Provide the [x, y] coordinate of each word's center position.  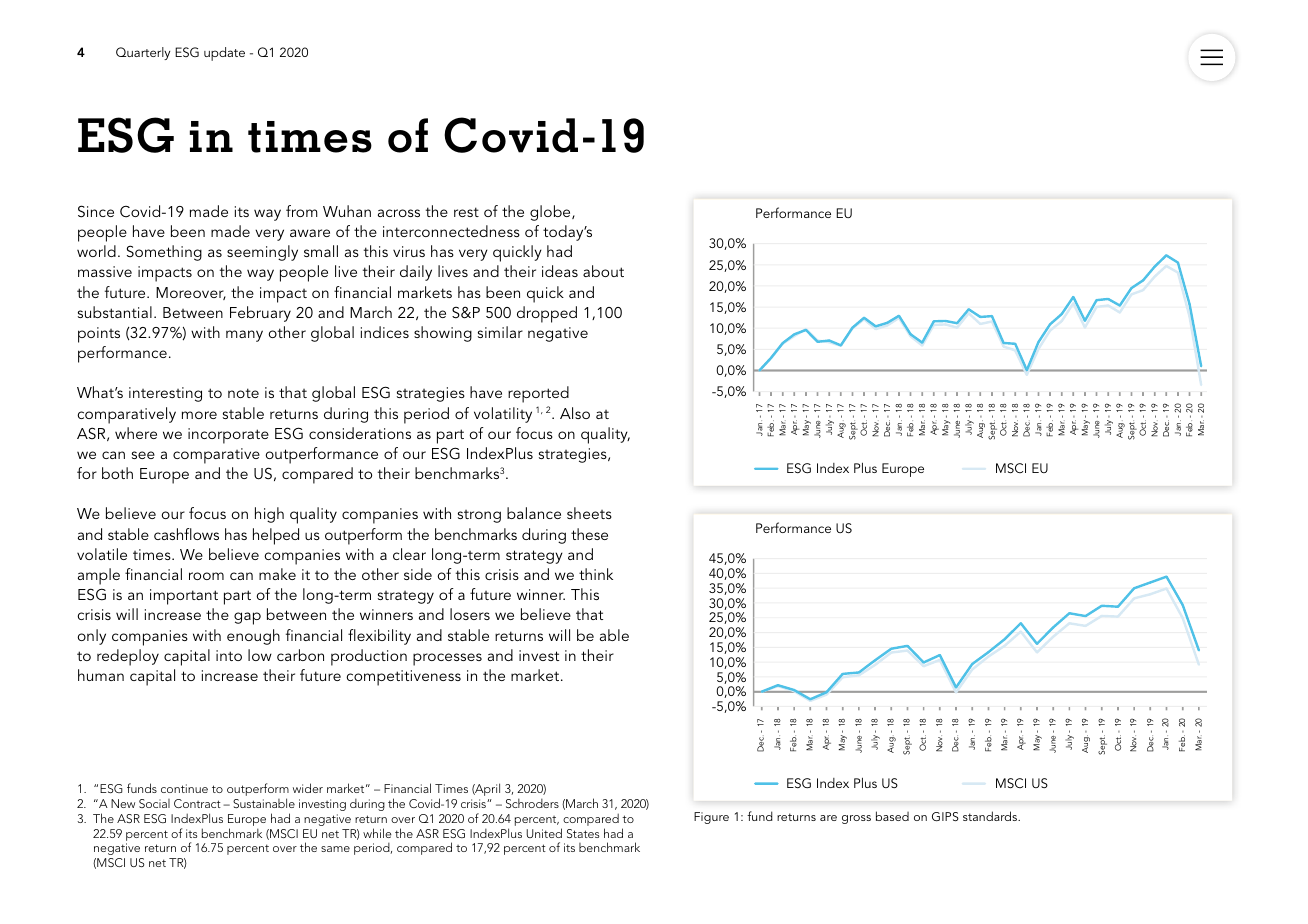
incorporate [228, 436]
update [224, 54]
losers [470, 614]
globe [551, 213]
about [603, 271]
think [596, 574]
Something [164, 253]
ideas [560, 271]
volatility [503, 415]
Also [575, 413]
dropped [547, 314]
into [229, 655]
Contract [197, 803]
